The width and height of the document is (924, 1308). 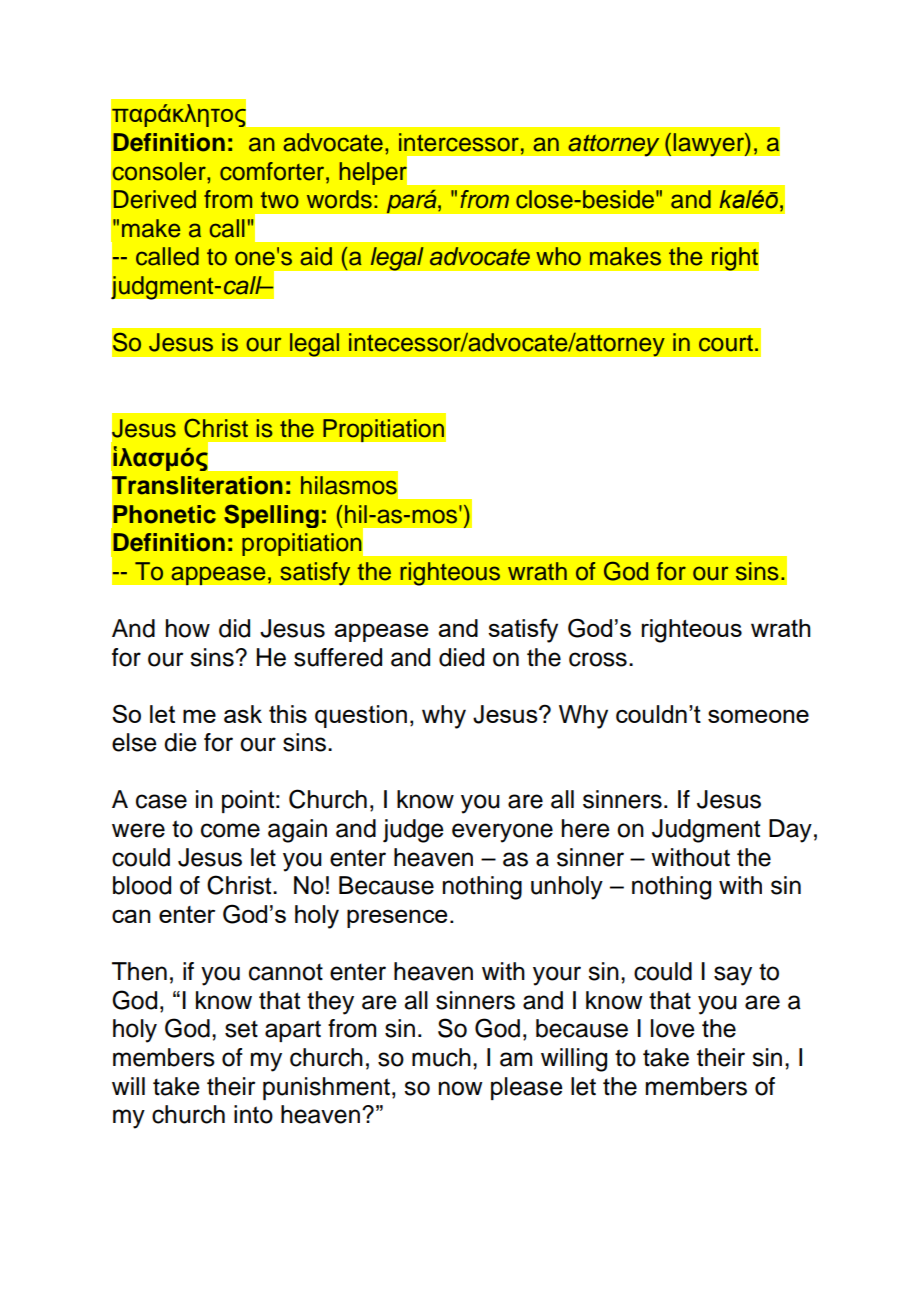 I want to click on come, so click(x=230, y=830).
